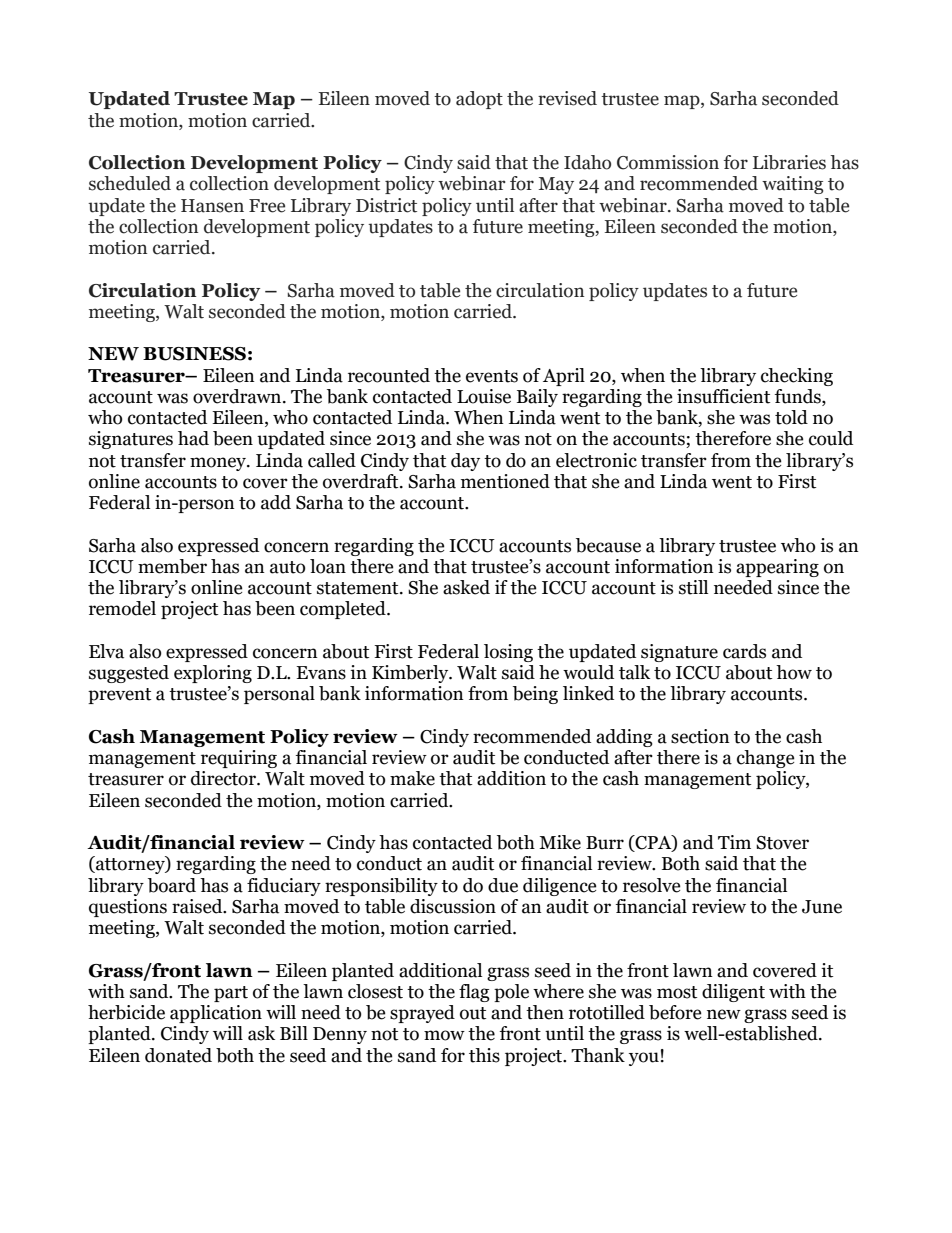 The width and height of the document is (952, 1233). What do you see at coordinates (193, 438) in the document?
I see `had` at bounding box center [193, 438].
